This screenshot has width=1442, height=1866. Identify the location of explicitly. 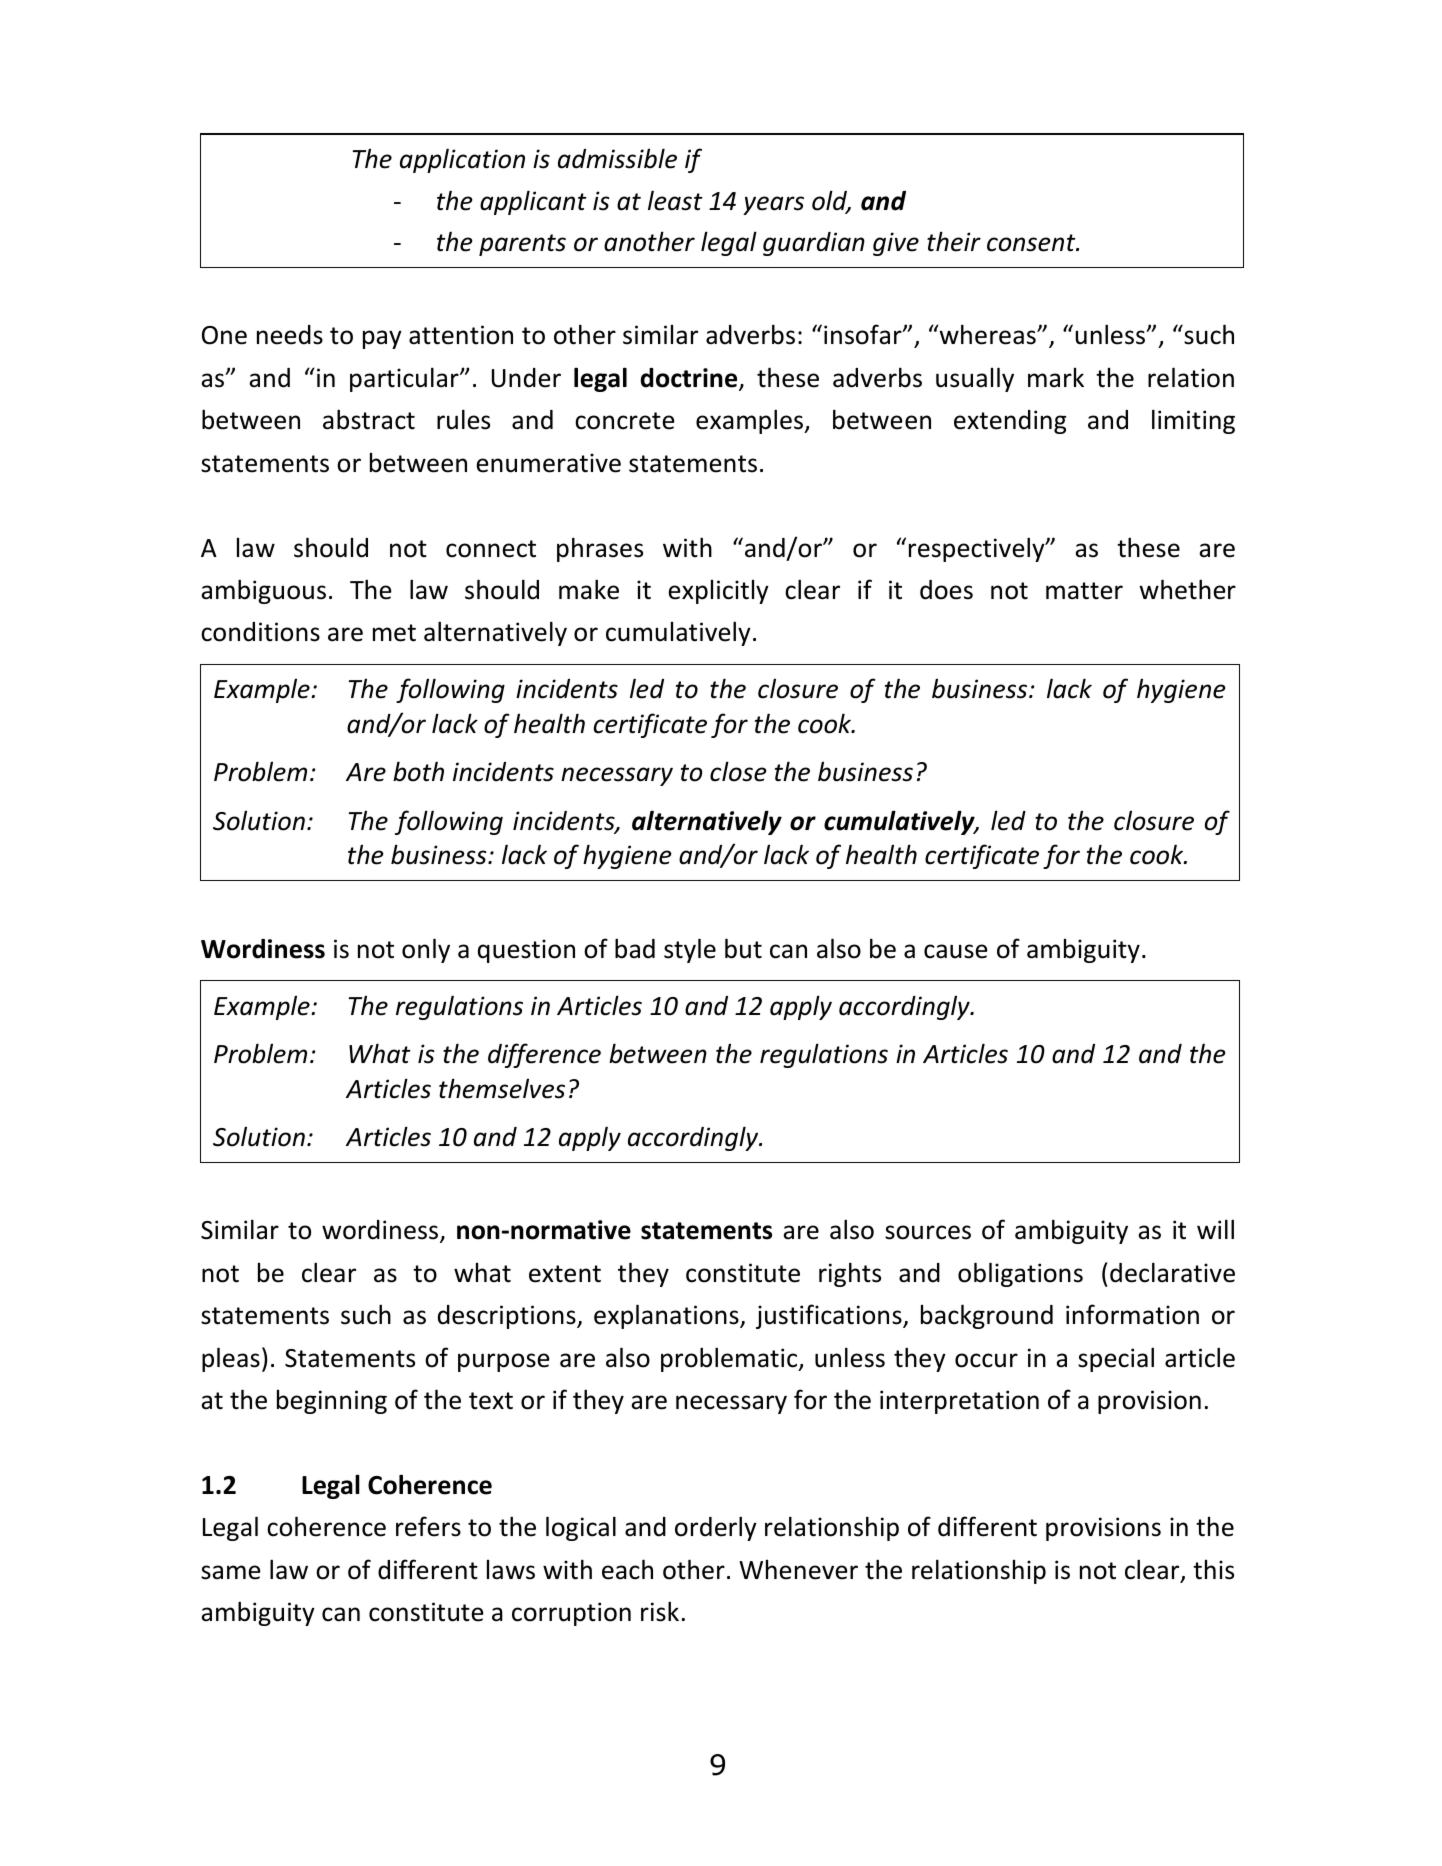
(718, 592).
